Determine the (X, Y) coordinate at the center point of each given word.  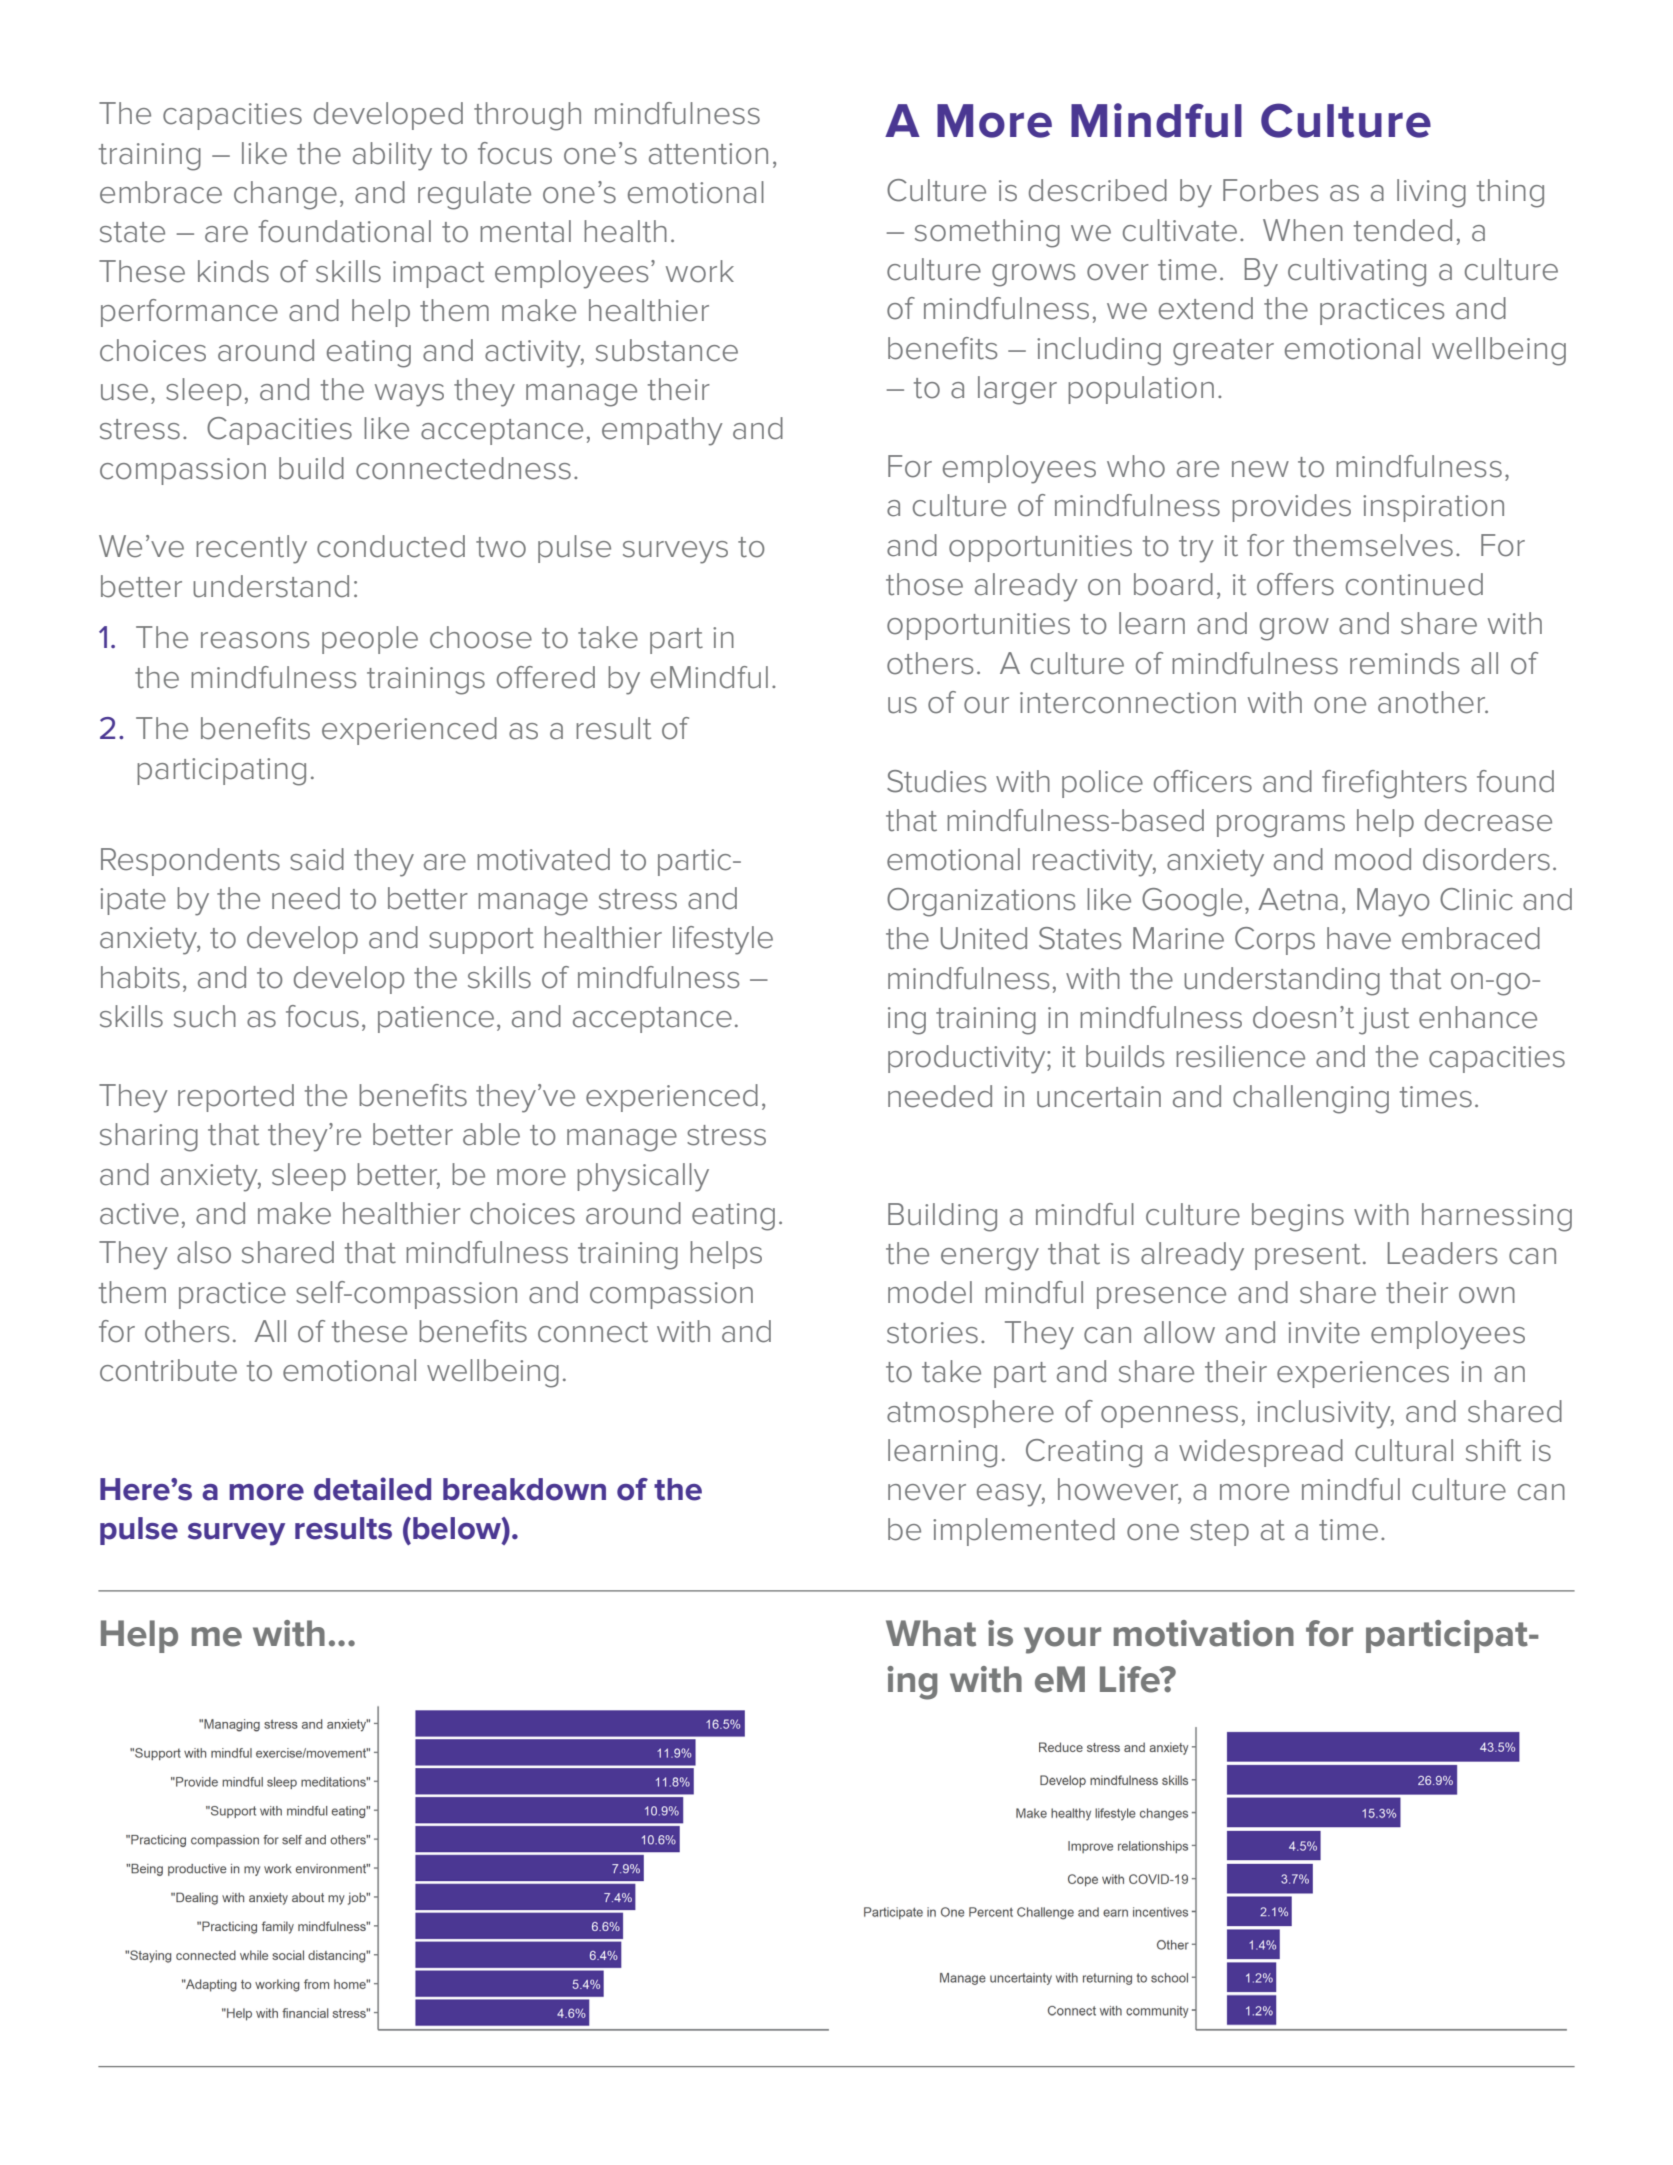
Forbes (1270, 190)
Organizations (981, 902)
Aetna (1298, 899)
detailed (372, 1489)
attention (708, 154)
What (931, 1633)
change (285, 195)
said (317, 859)
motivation (1204, 1633)
